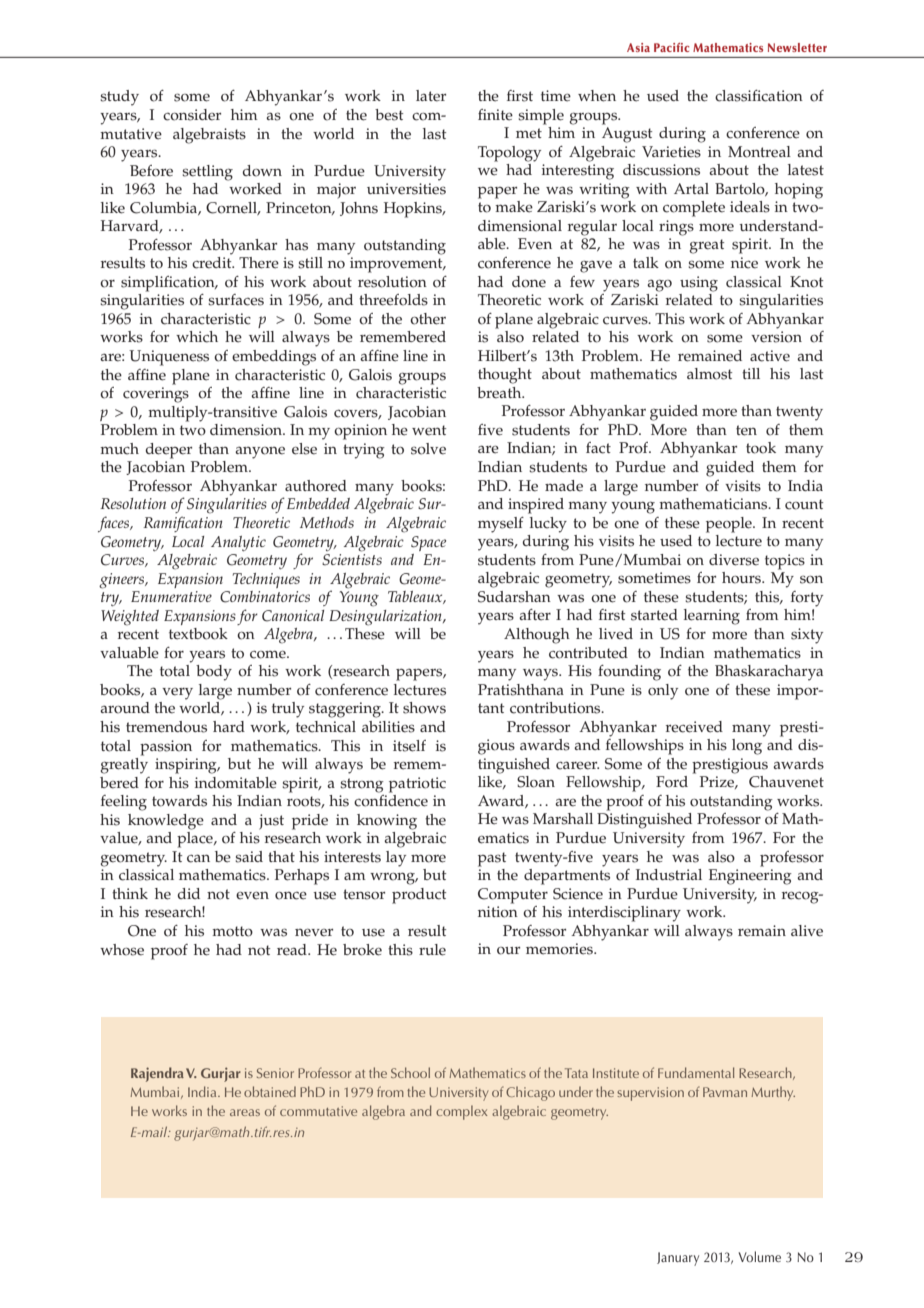 This screenshot has height=1308, width=924. What do you see at coordinates (759, 1256) in the screenshot?
I see `Volume` at bounding box center [759, 1256].
